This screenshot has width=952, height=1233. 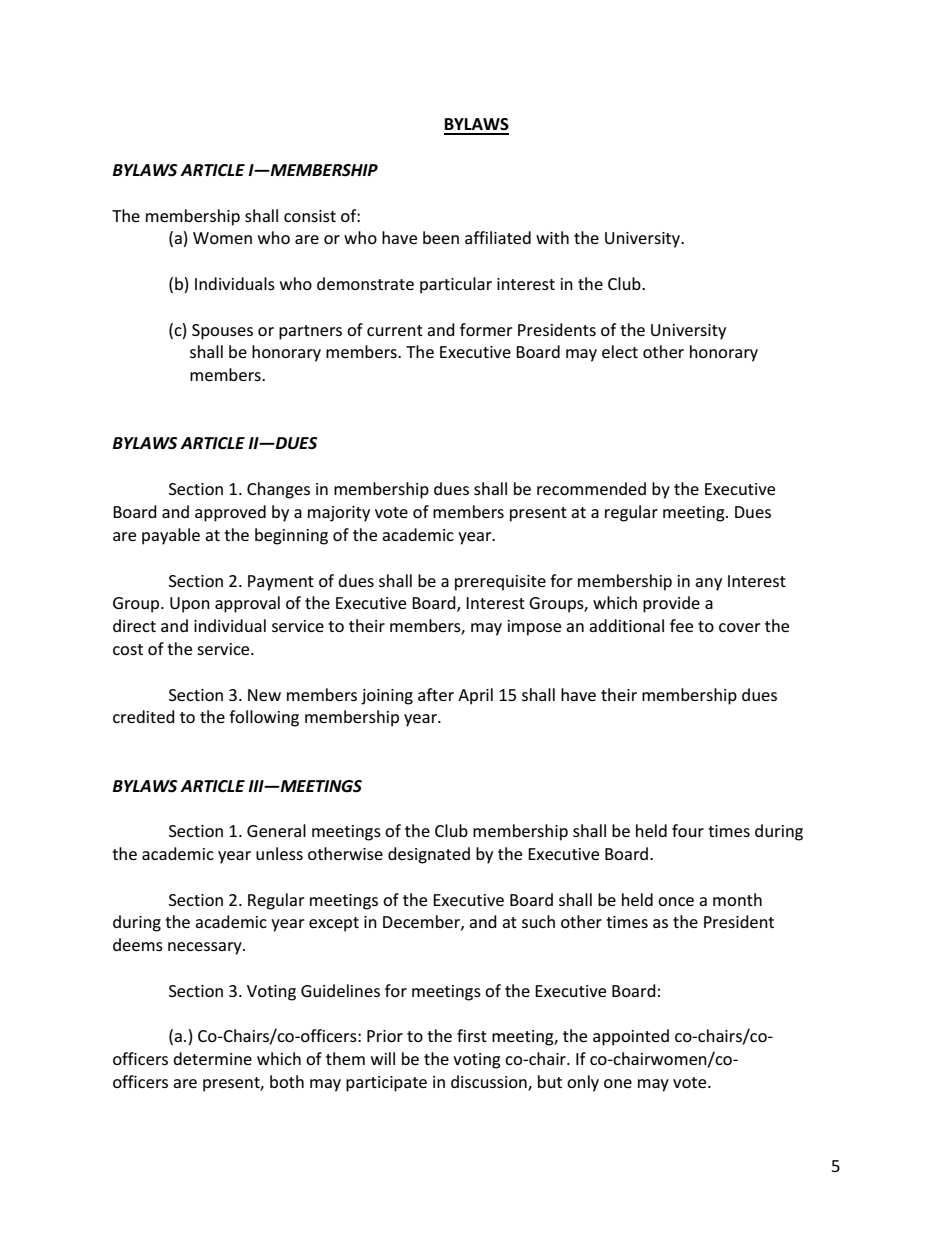 I want to click on been, so click(x=441, y=237).
